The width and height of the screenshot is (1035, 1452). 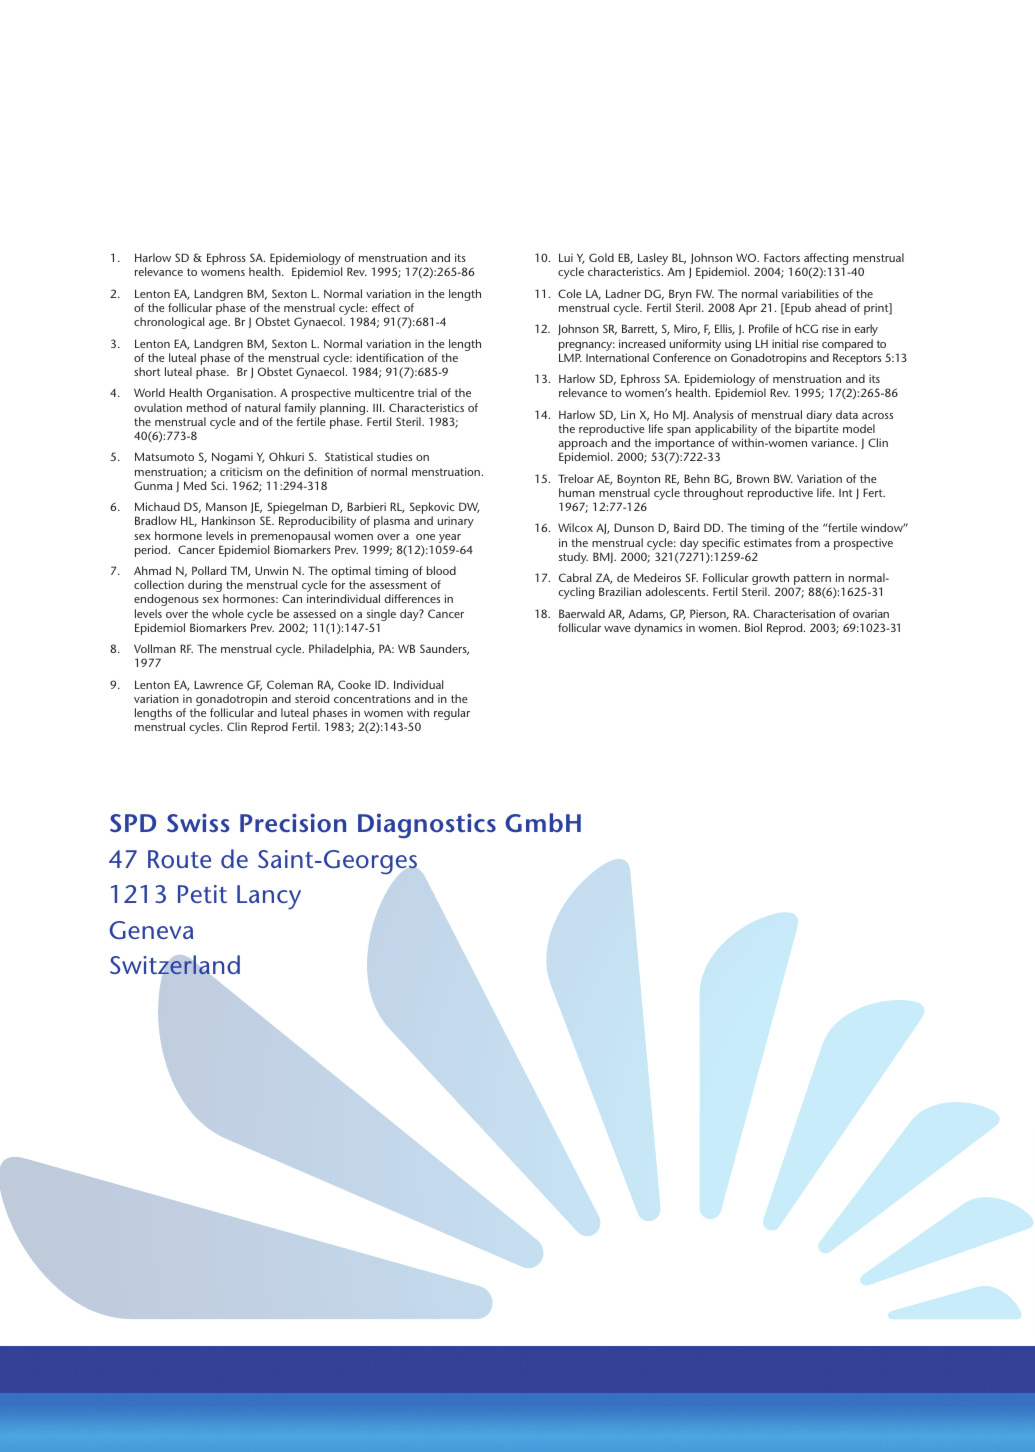 What do you see at coordinates (241, 471) in the screenshot?
I see `criticism` at bounding box center [241, 471].
